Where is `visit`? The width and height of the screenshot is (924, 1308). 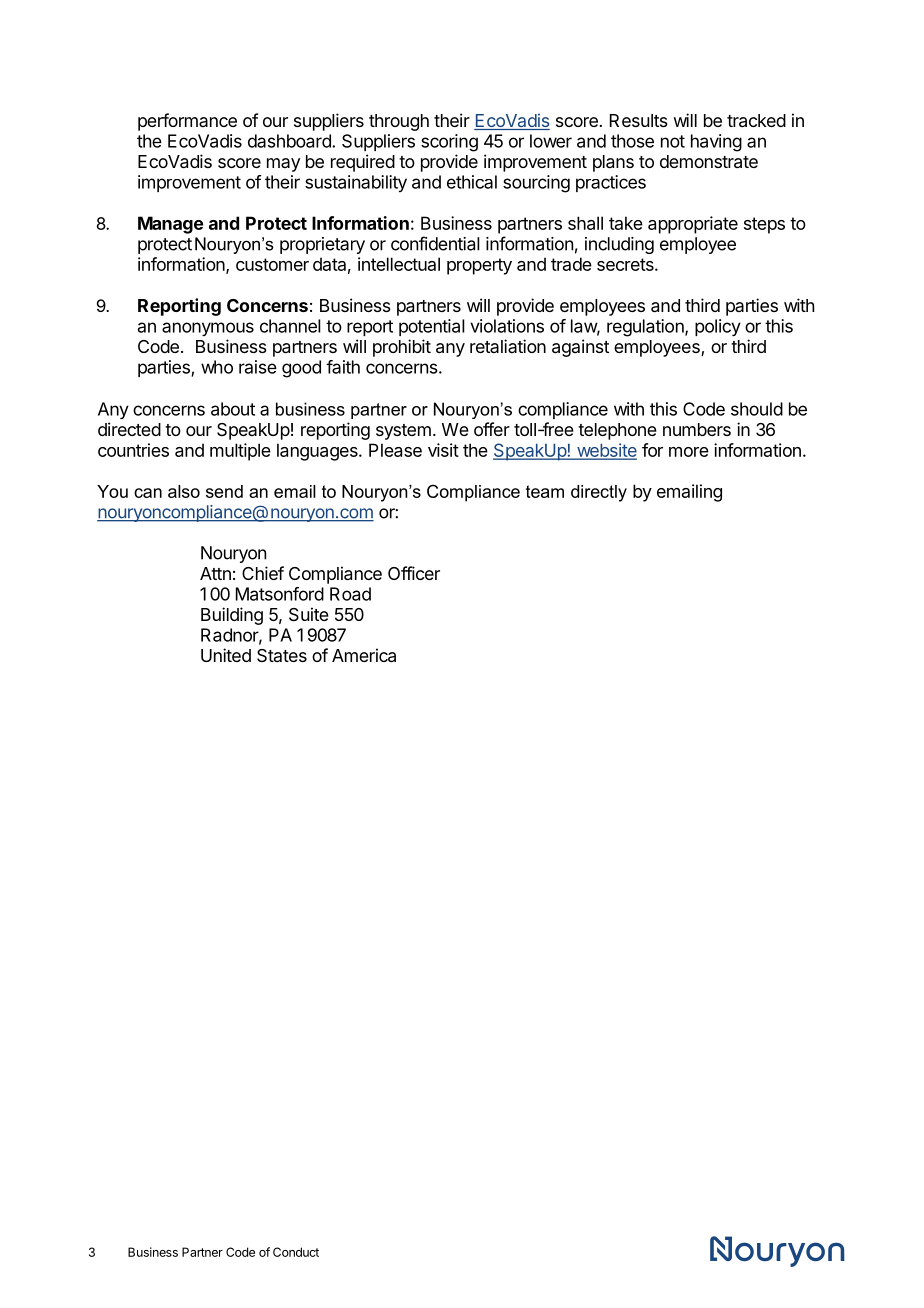 visit is located at coordinates (443, 450).
